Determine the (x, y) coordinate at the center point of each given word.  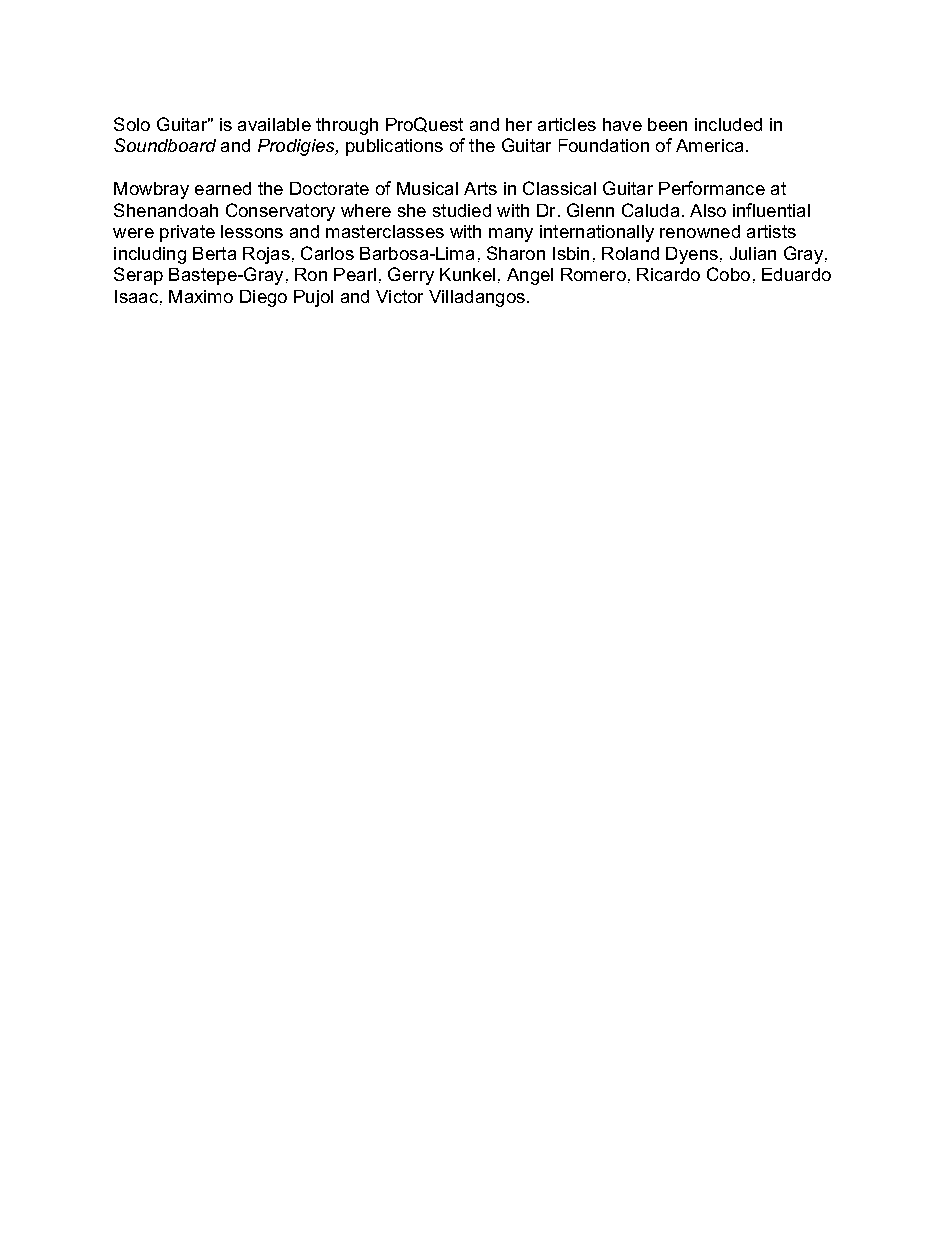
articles (567, 124)
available (274, 124)
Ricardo (668, 274)
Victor (399, 296)
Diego (263, 298)
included (728, 124)
